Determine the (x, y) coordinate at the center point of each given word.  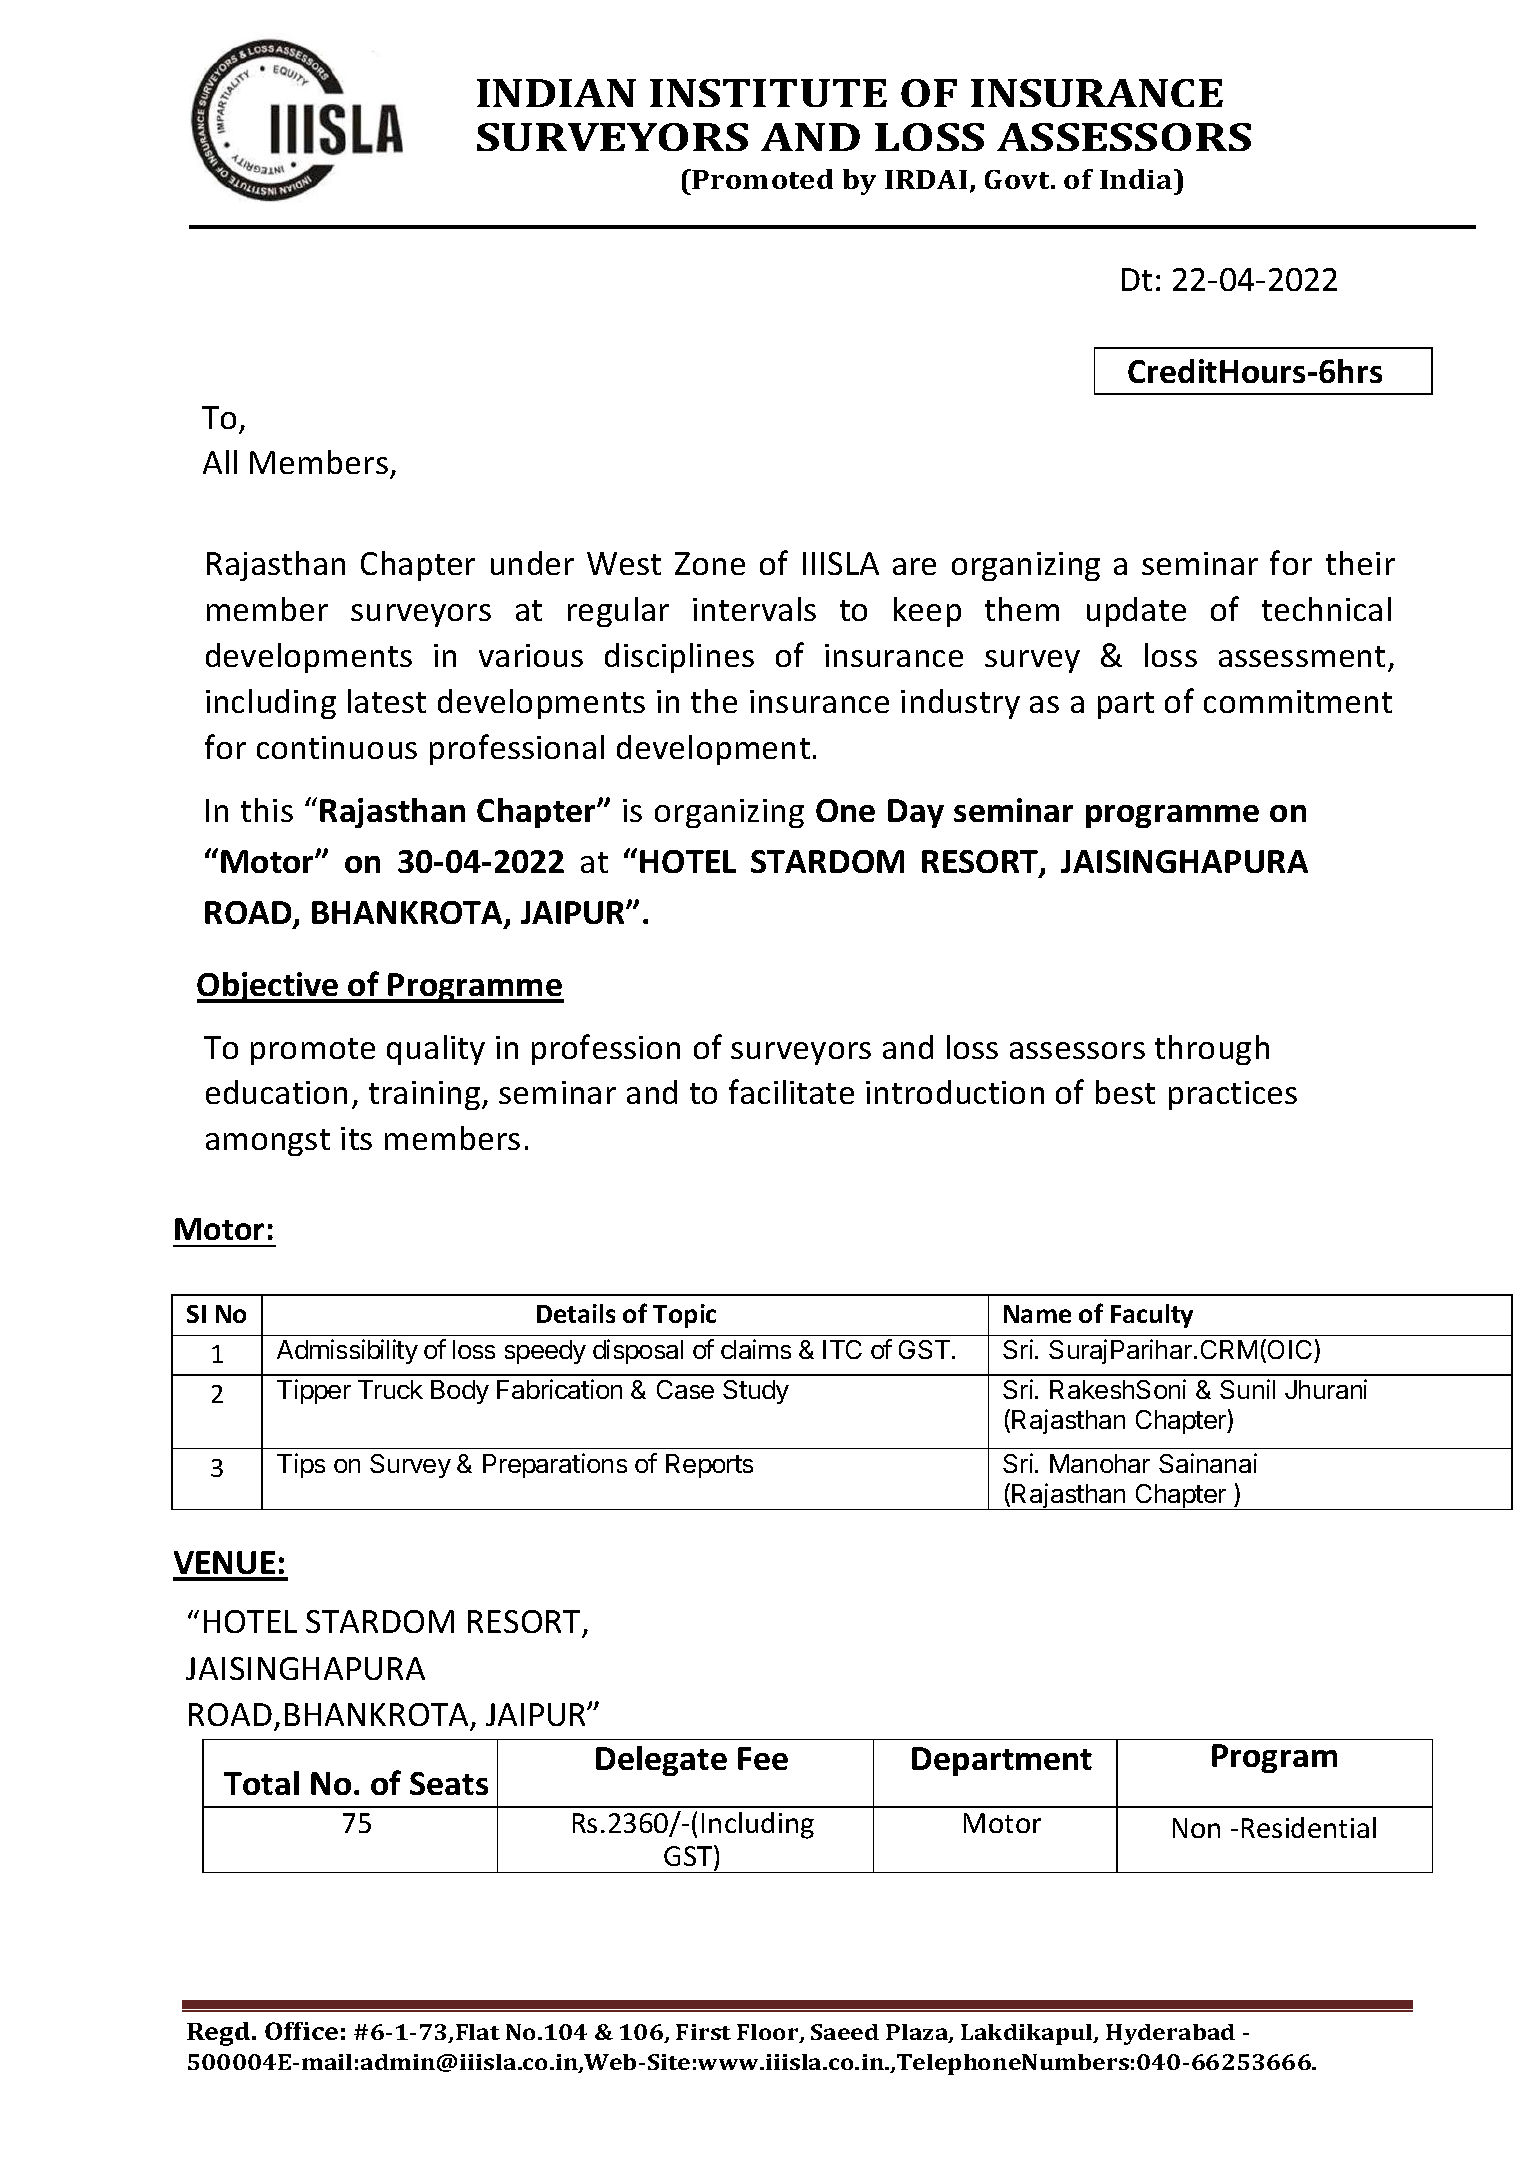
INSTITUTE (768, 93)
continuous (337, 747)
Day (916, 813)
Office (301, 2031)
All (220, 462)
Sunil (1247, 1389)
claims (756, 1349)
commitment (1298, 701)
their (1360, 563)
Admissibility (347, 1351)
